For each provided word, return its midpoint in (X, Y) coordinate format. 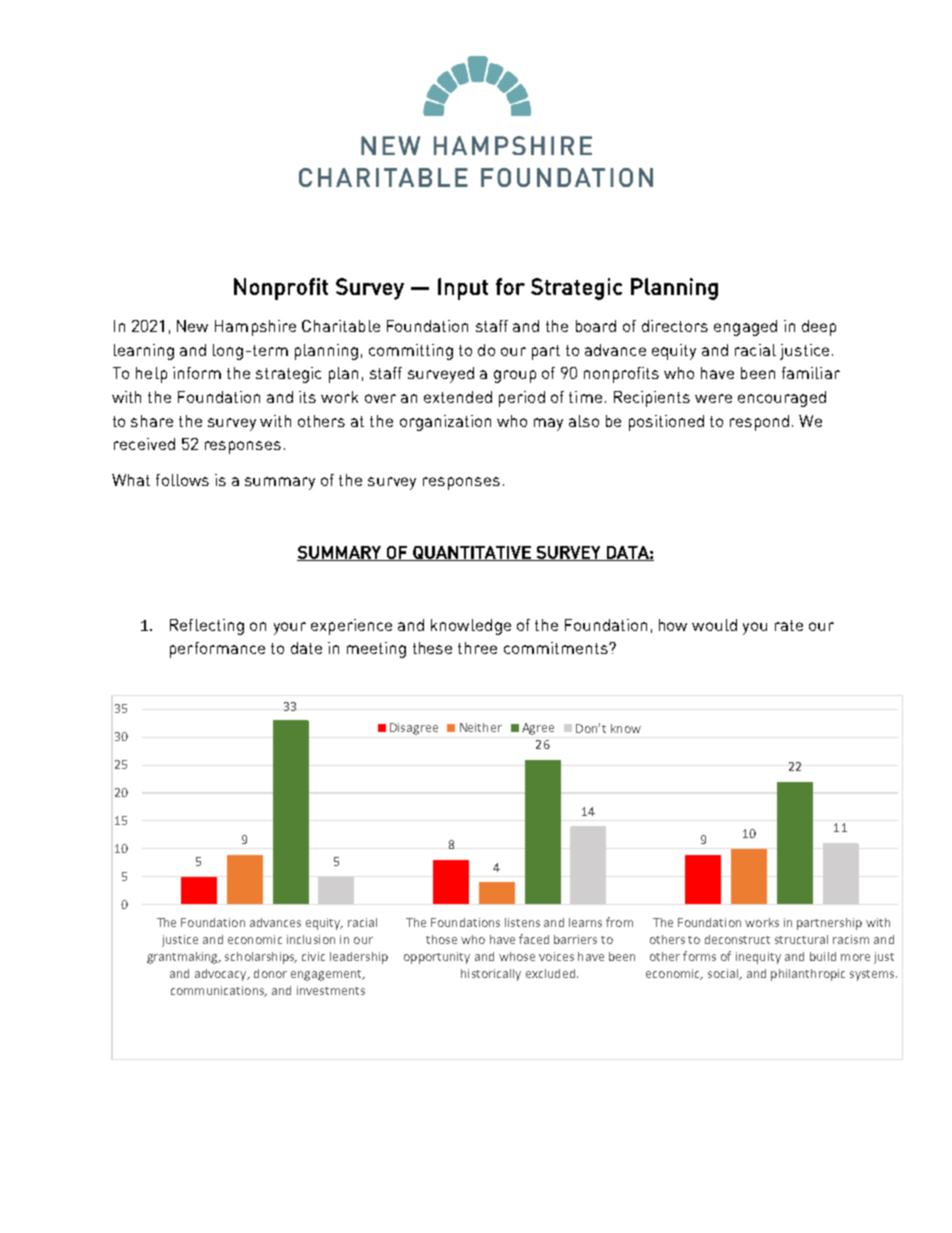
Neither (481, 727)
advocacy (222, 975)
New (192, 326)
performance (217, 650)
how (673, 625)
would (714, 625)
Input (463, 289)
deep (819, 328)
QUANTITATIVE (472, 553)
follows (182, 480)
